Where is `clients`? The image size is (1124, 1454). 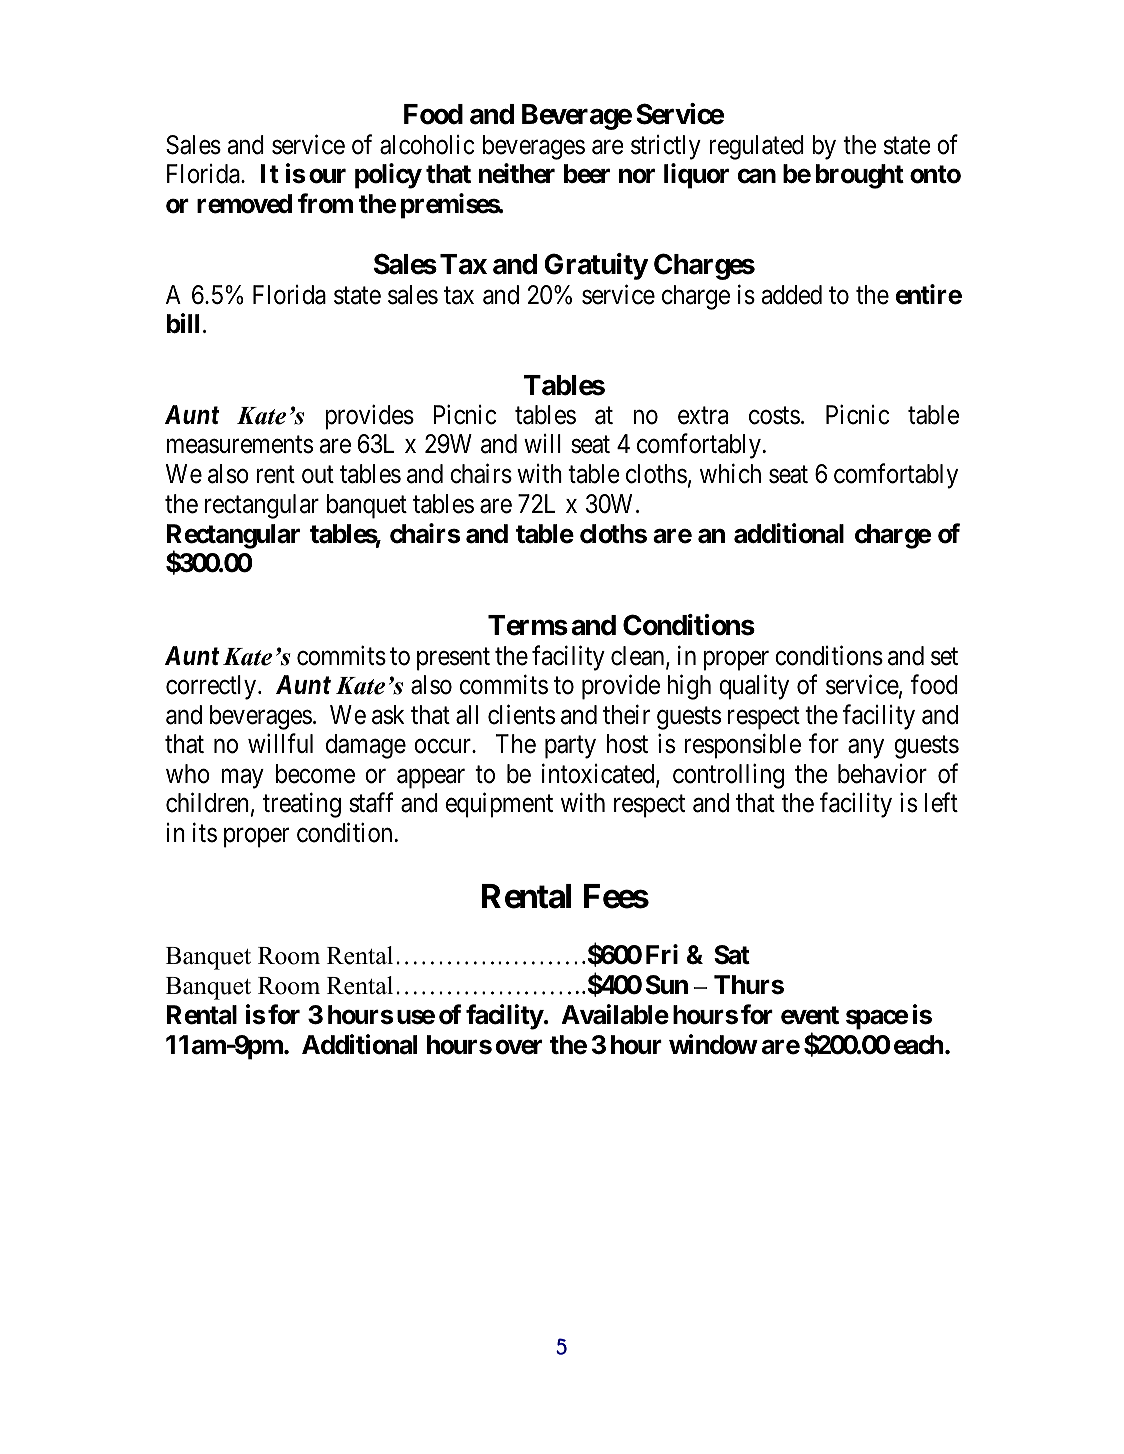 clients is located at coordinates (521, 714).
